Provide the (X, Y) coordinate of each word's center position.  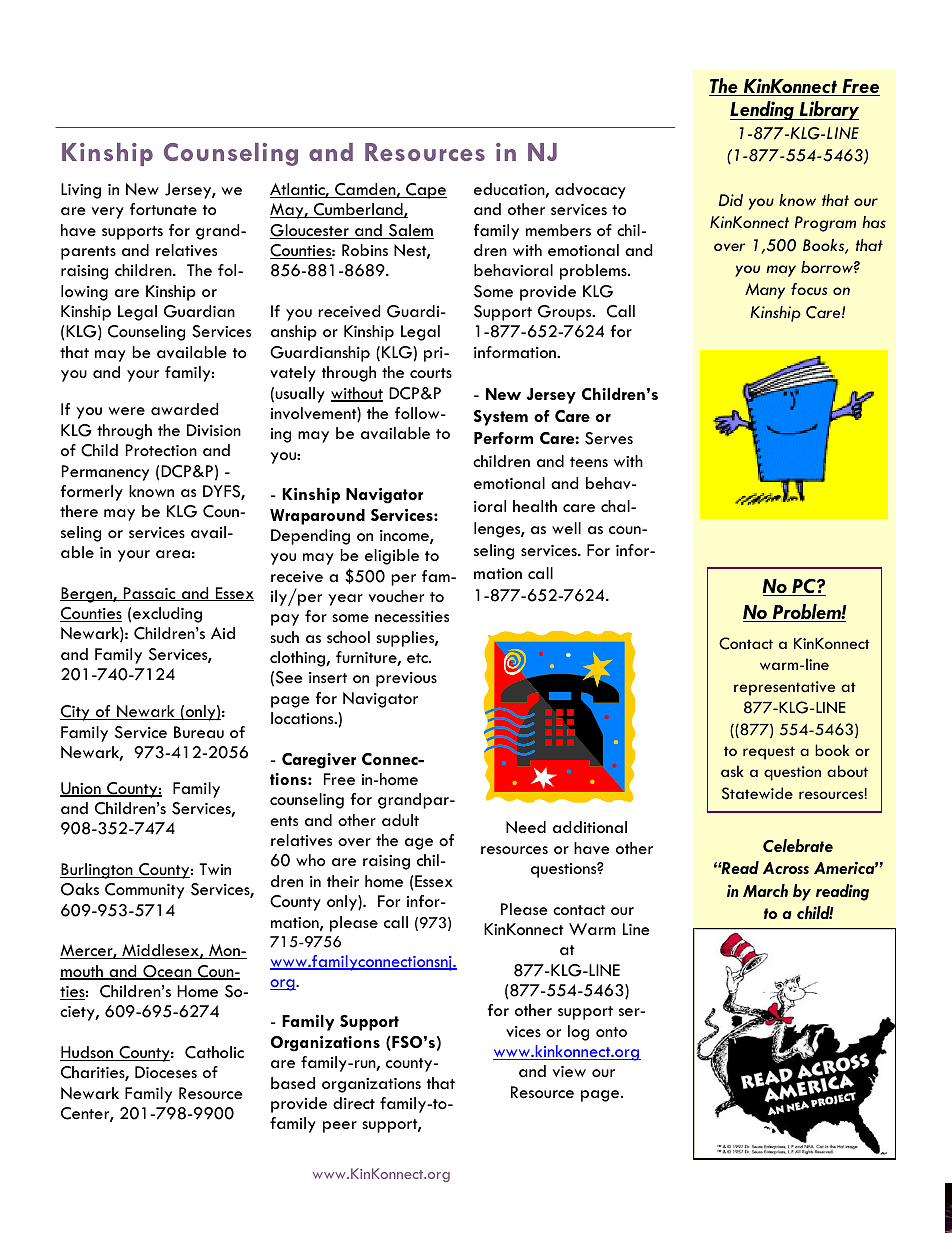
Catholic (214, 1052)
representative (784, 688)
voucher (396, 596)
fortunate (163, 209)
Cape (425, 191)
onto (611, 1032)
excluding (167, 615)
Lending (763, 110)
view (569, 1071)
